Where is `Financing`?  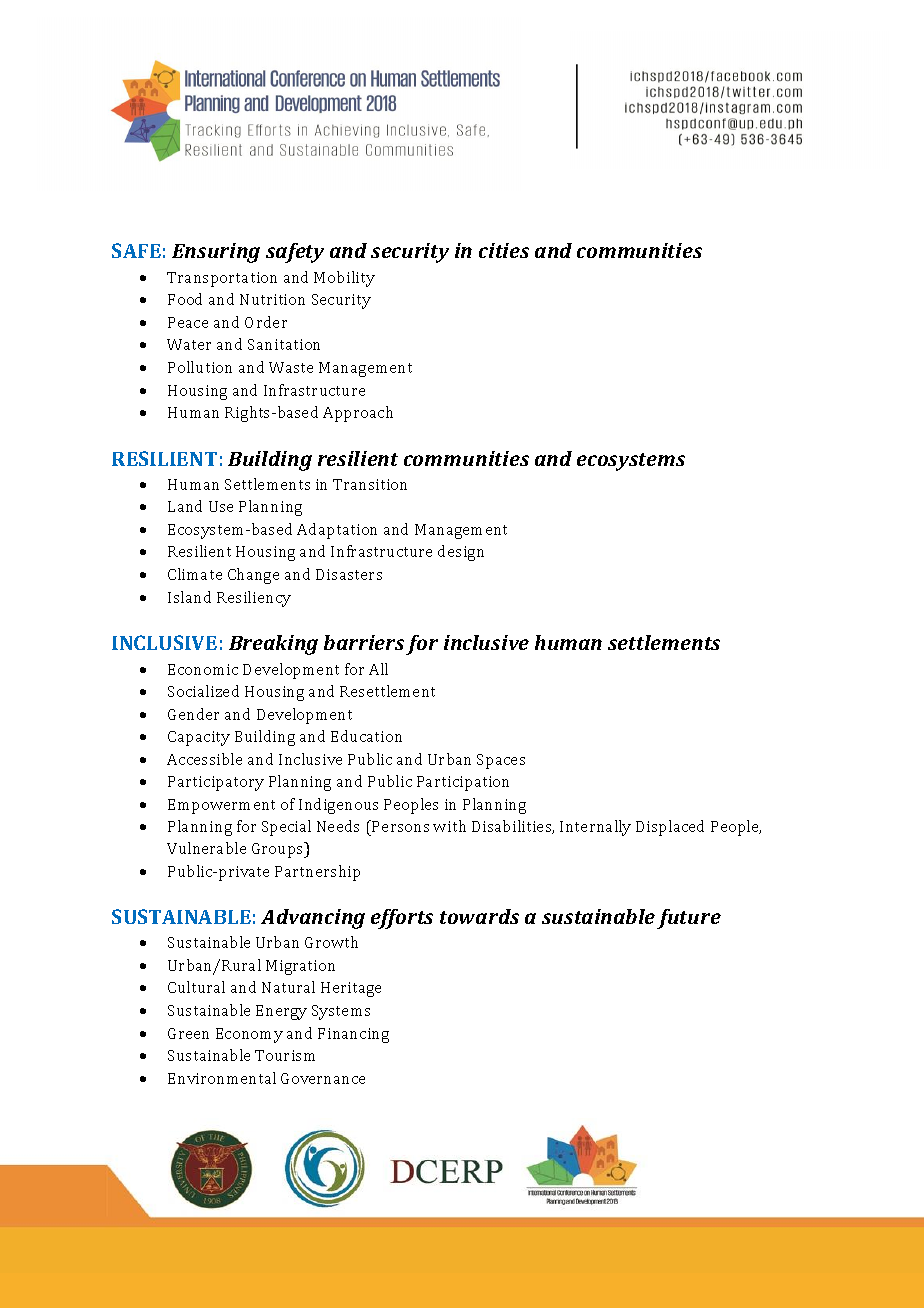
Financing is located at coordinates (353, 1035).
